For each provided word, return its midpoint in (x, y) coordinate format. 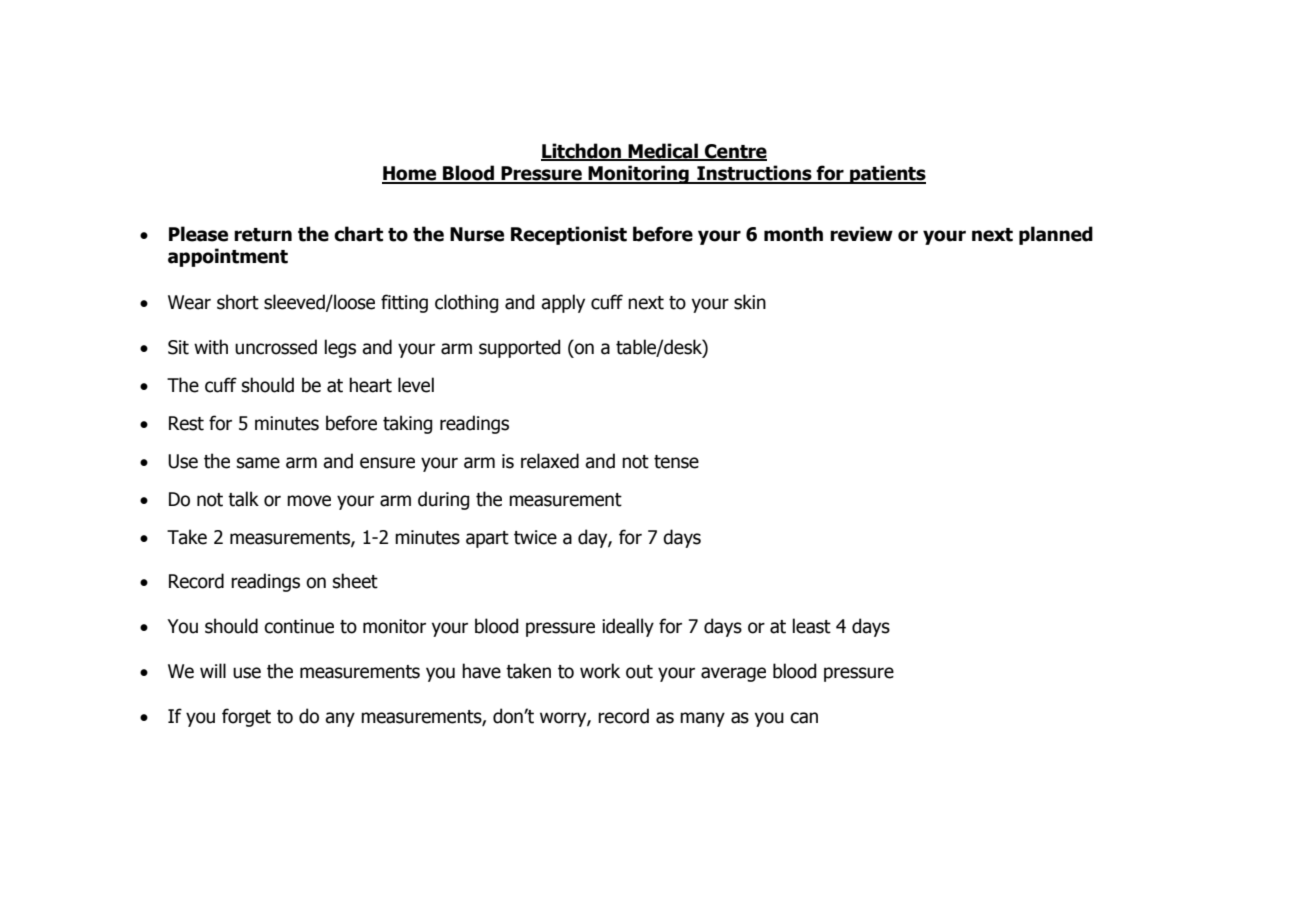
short (238, 302)
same (258, 463)
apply (563, 303)
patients (887, 174)
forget (246, 717)
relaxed (550, 461)
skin (750, 302)
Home (410, 174)
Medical (663, 152)
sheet (355, 581)
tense (676, 462)
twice (535, 537)
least (812, 626)
